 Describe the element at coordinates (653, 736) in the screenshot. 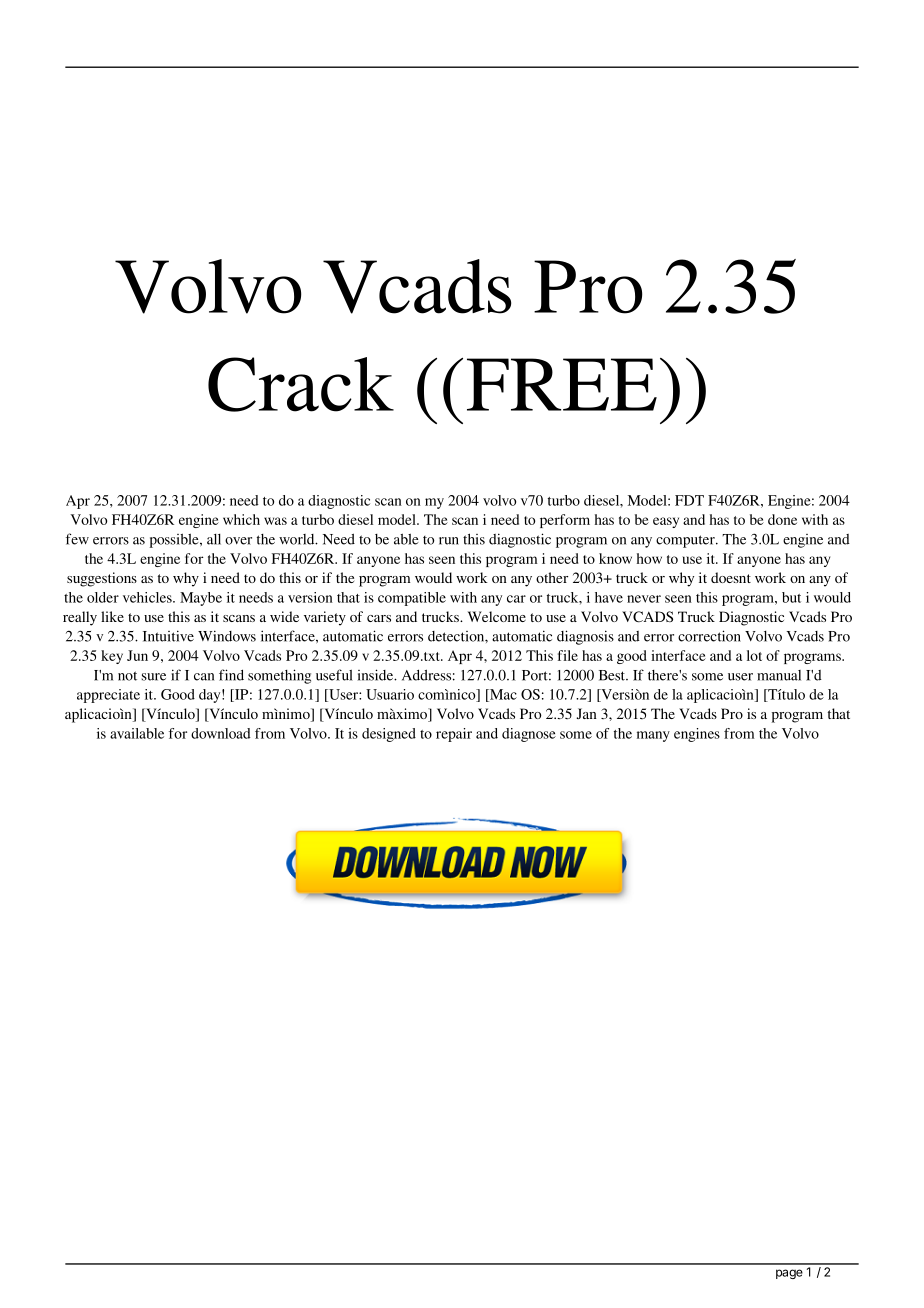

I see `many` at that location.
